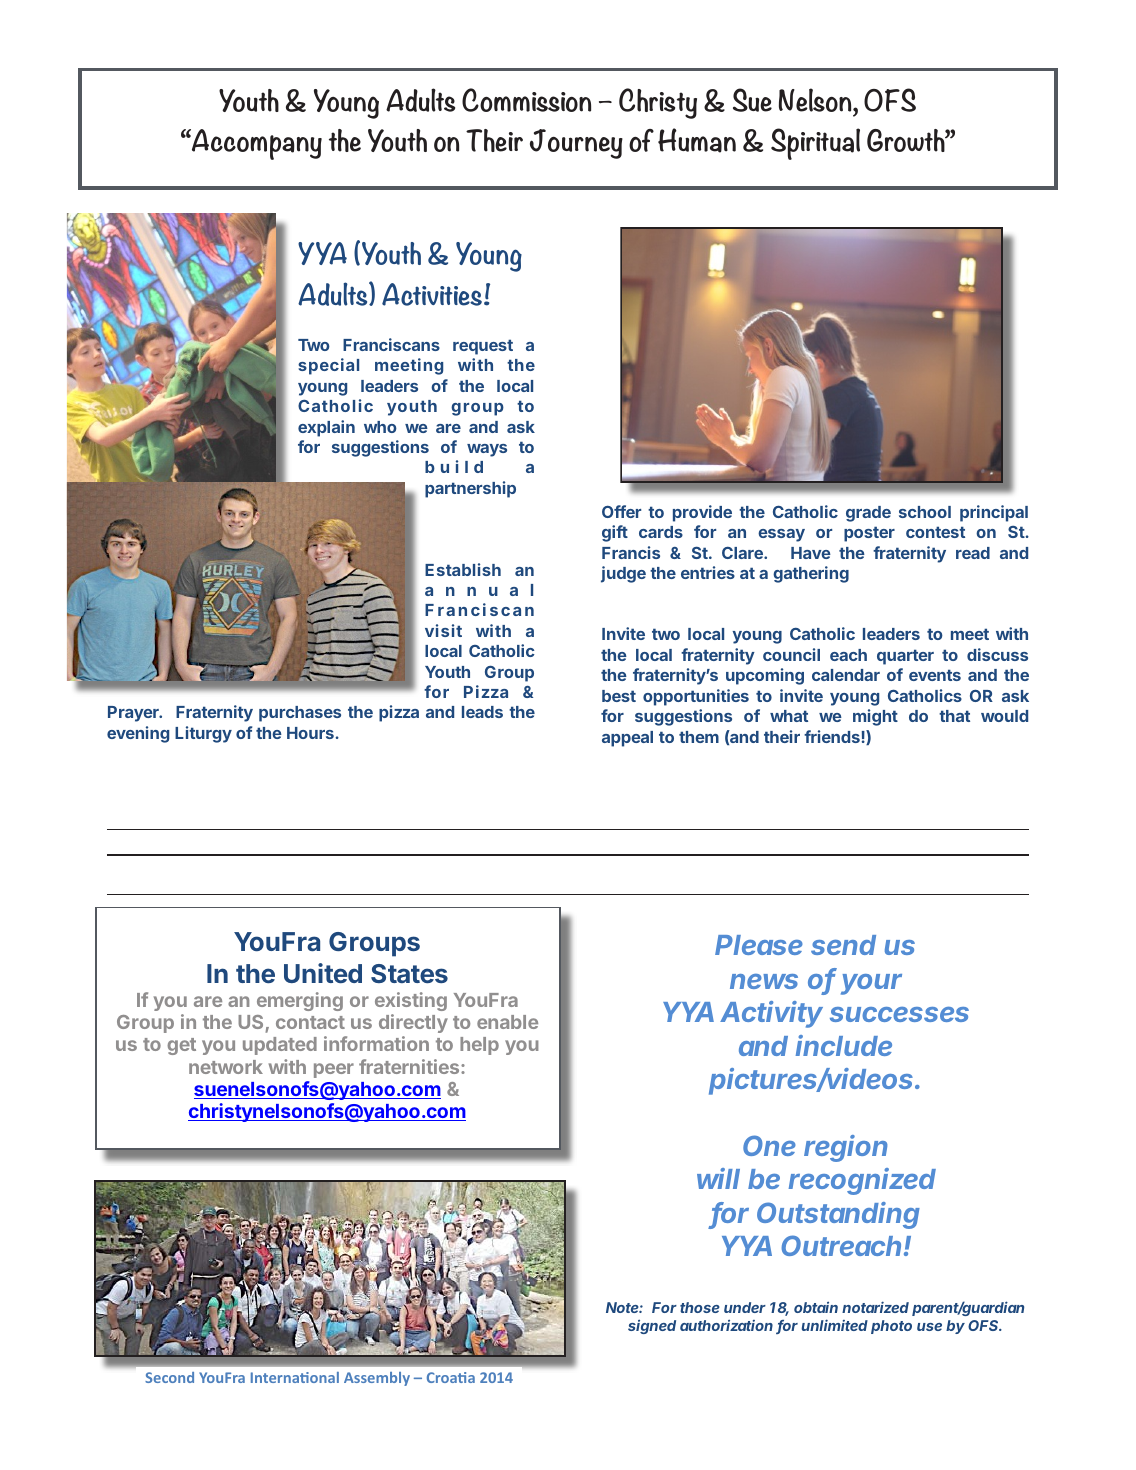  Describe the element at coordinates (815, 144) in the screenshot. I see `Spiritual` at that location.
